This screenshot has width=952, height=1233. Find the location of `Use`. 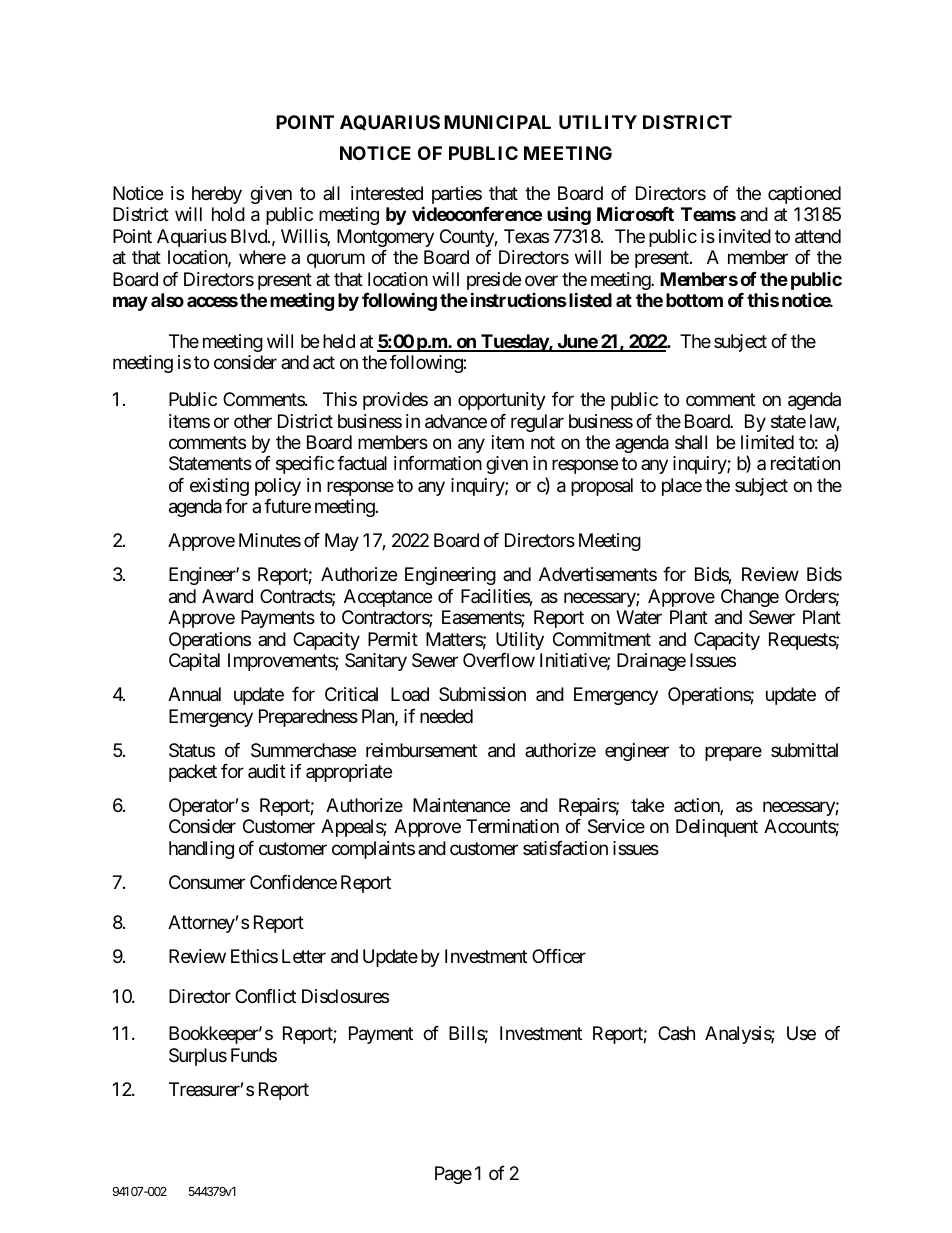

Use is located at coordinates (801, 1033).
